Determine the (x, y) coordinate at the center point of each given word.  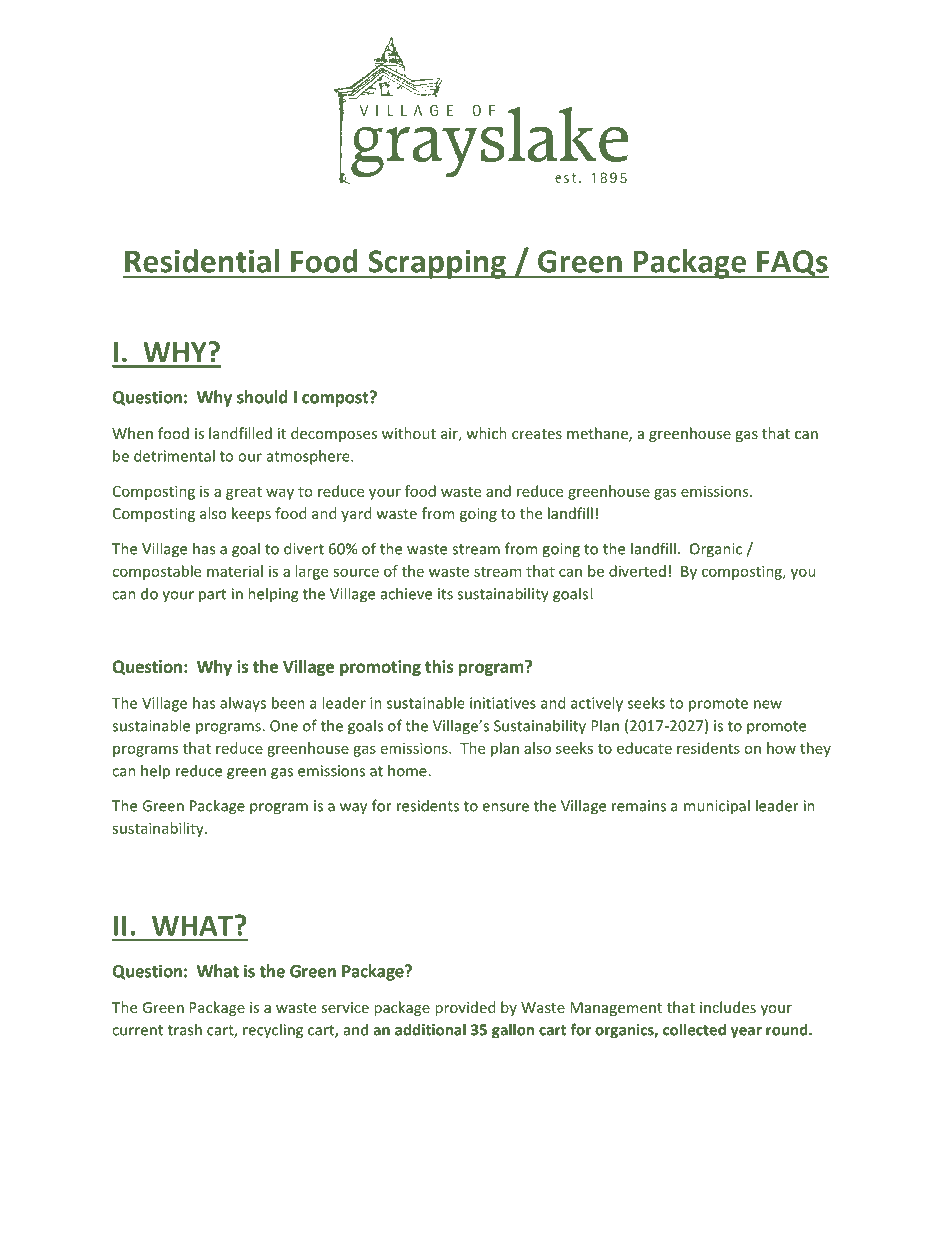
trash (185, 1029)
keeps (251, 514)
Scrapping (437, 264)
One (284, 726)
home (408, 770)
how (781, 748)
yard (356, 514)
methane (598, 434)
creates (537, 434)
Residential (202, 261)
